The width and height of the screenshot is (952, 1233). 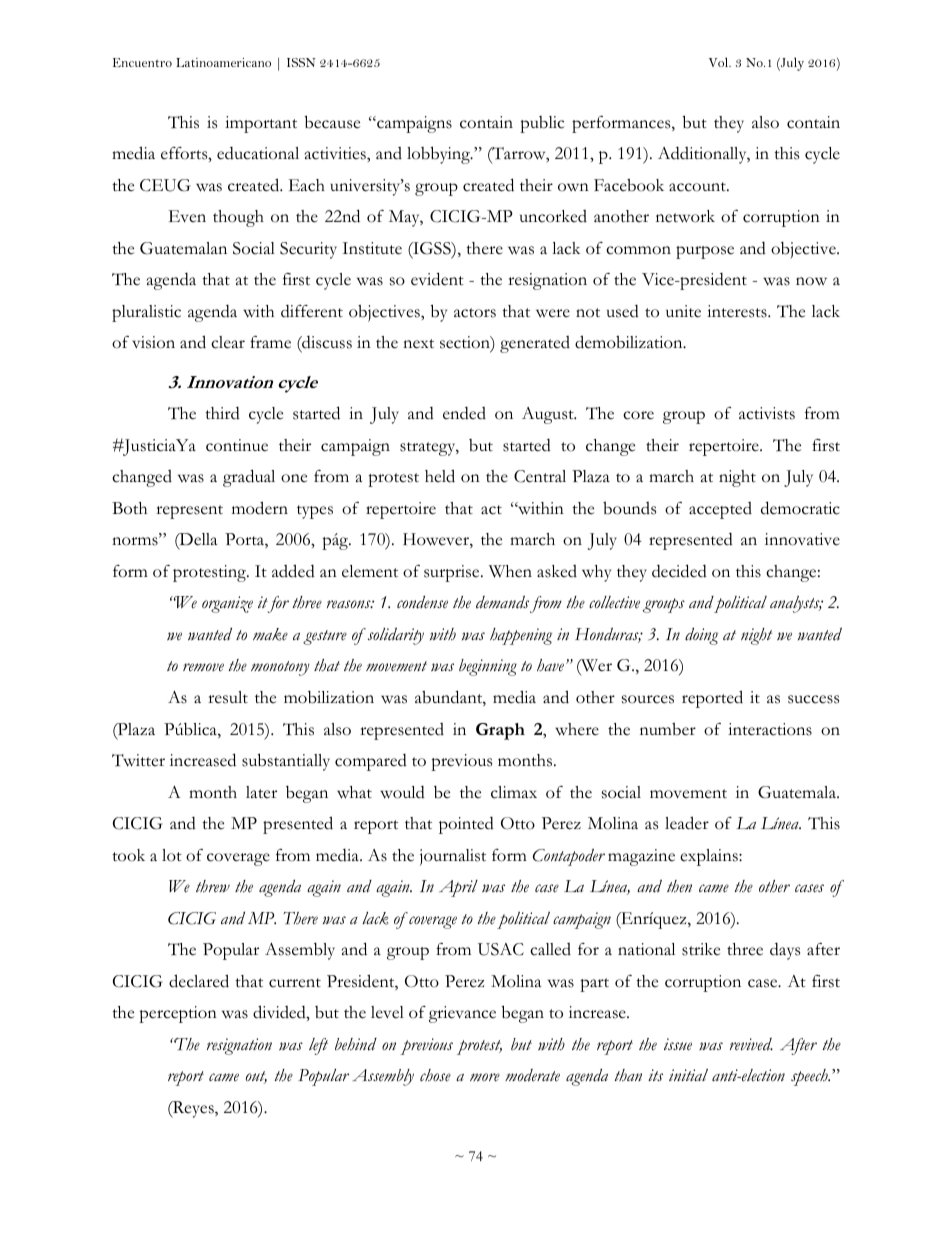 I want to click on more, so click(x=485, y=1077).
